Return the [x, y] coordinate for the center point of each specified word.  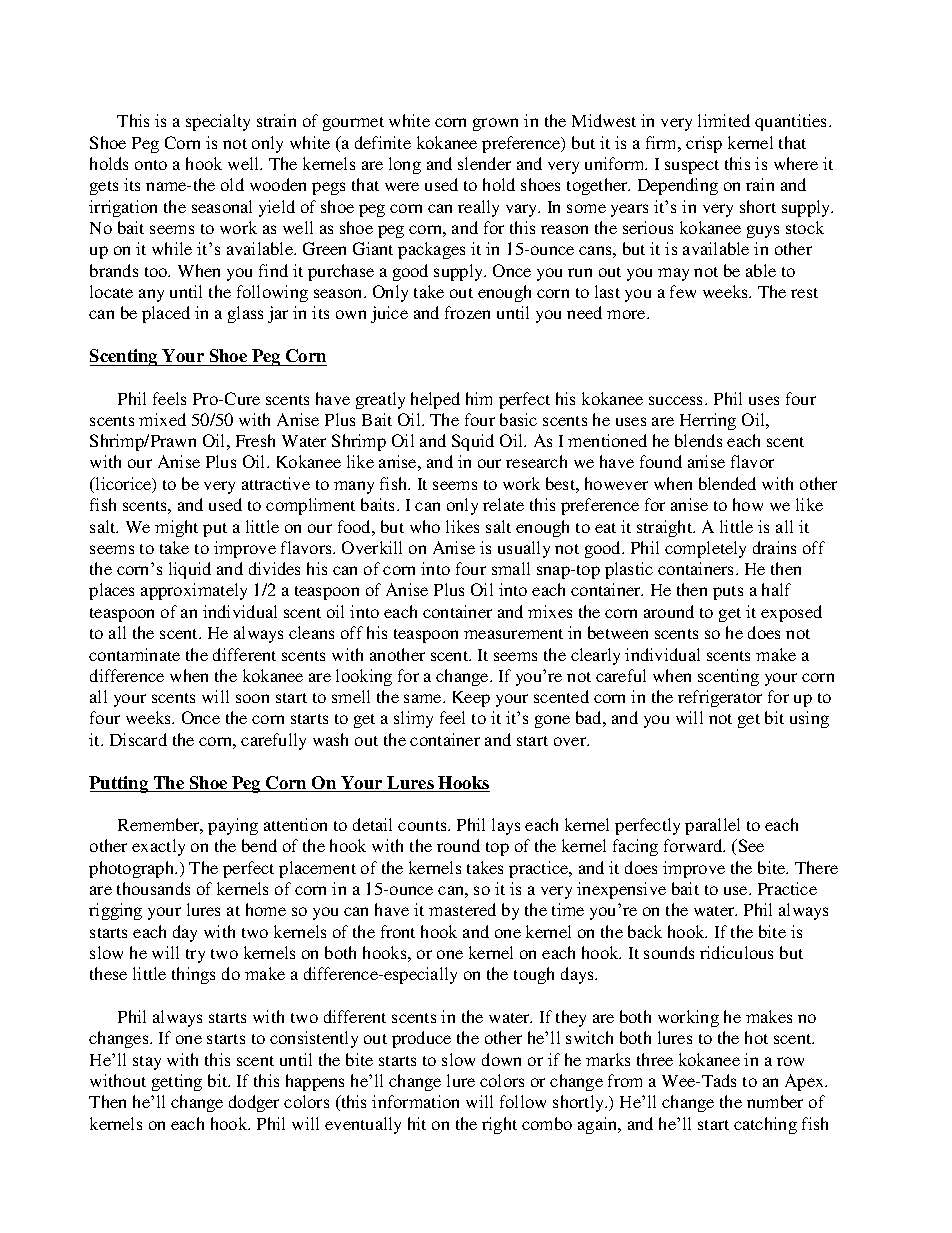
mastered [462, 909]
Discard [138, 739]
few [683, 291]
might [176, 528]
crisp [704, 144]
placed [166, 314]
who [425, 526]
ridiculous [736, 952]
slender [484, 163]
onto [151, 165]
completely [705, 549]
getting [177, 1082]
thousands [153, 888]
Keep [471, 699]
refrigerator [720, 698]
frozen [467, 312]
